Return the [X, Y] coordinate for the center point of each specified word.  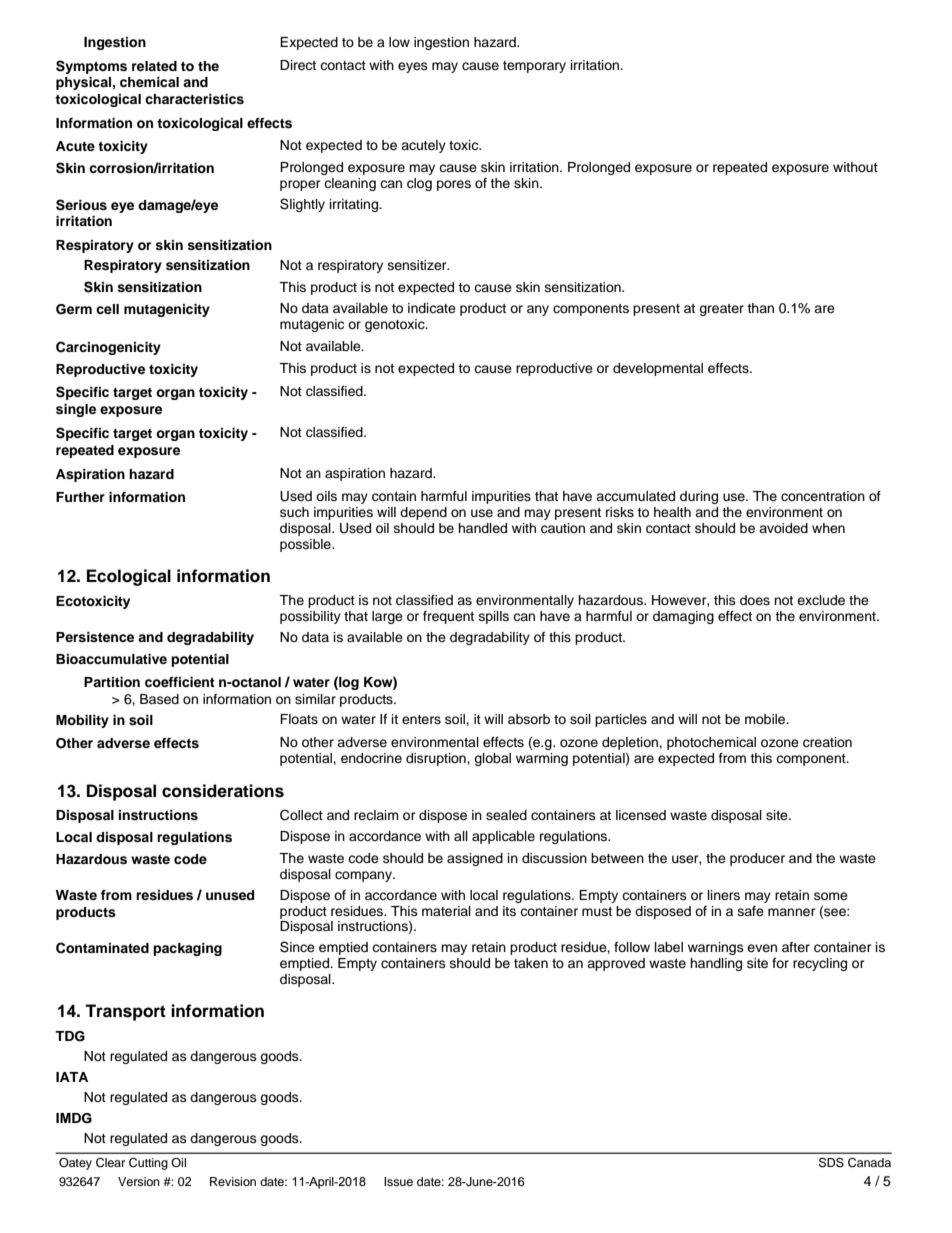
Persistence [95, 637]
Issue [398, 1181]
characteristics [194, 99]
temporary [534, 67]
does [755, 600]
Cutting [148, 1164]
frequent [448, 617]
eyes [413, 67]
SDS [831, 1162]
